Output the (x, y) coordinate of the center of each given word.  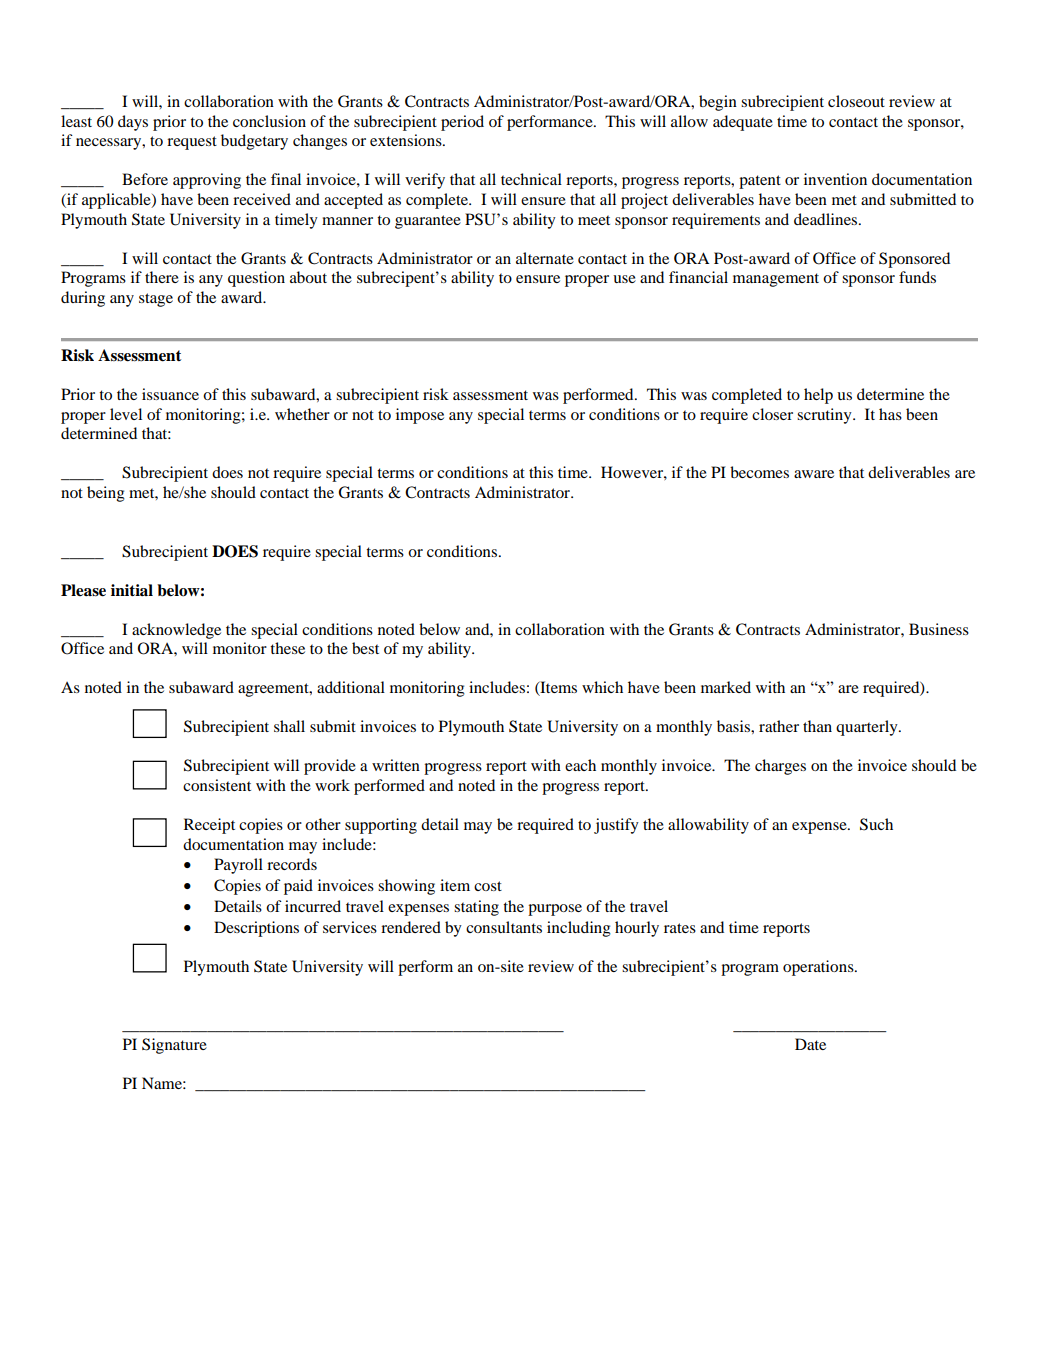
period (462, 123)
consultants (504, 927)
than (817, 726)
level (126, 414)
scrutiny (825, 416)
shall (289, 726)
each (580, 765)
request (192, 143)
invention (835, 179)
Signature (174, 1046)
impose (420, 416)
